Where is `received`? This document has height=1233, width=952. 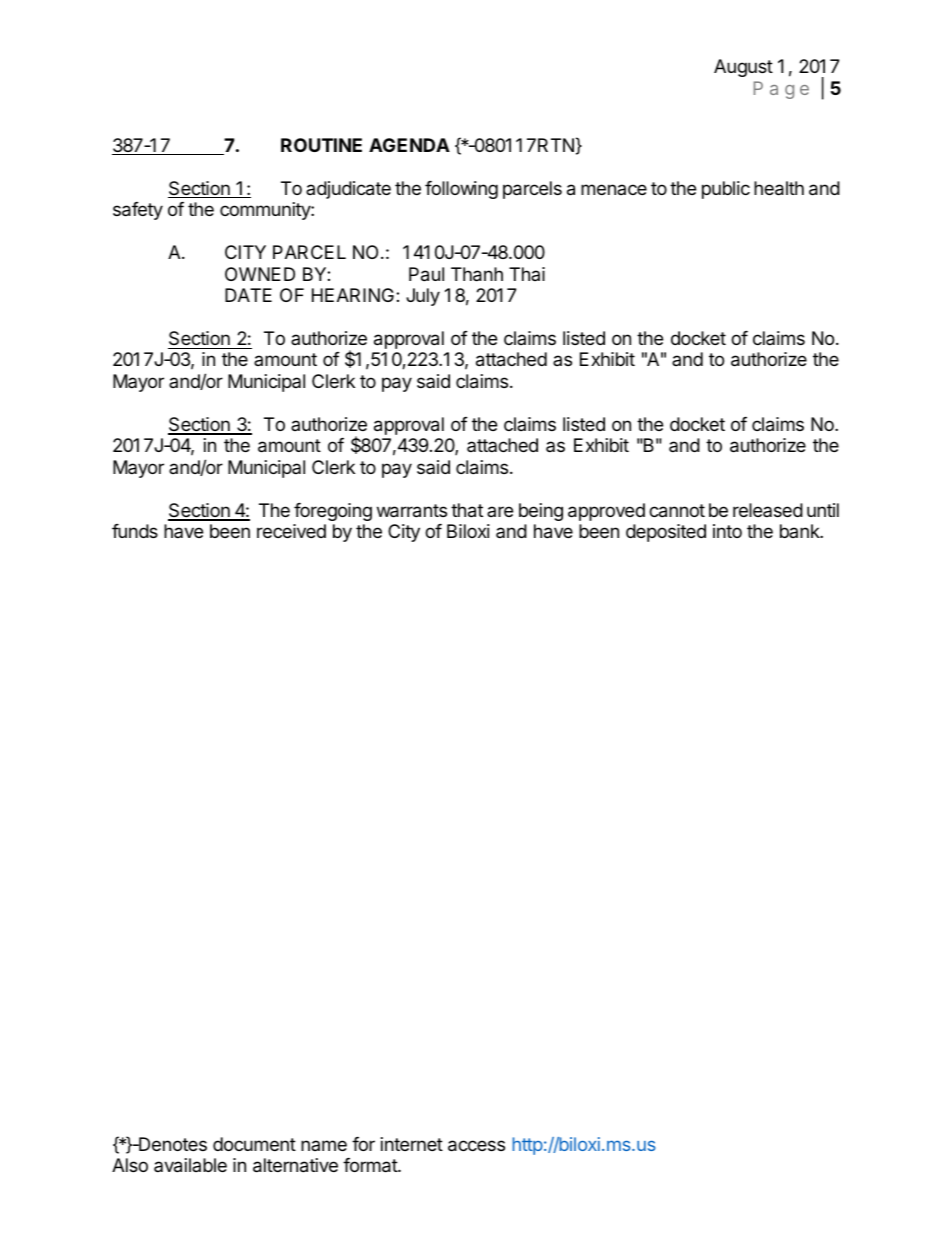
received is located at coordinates (291, 531).
